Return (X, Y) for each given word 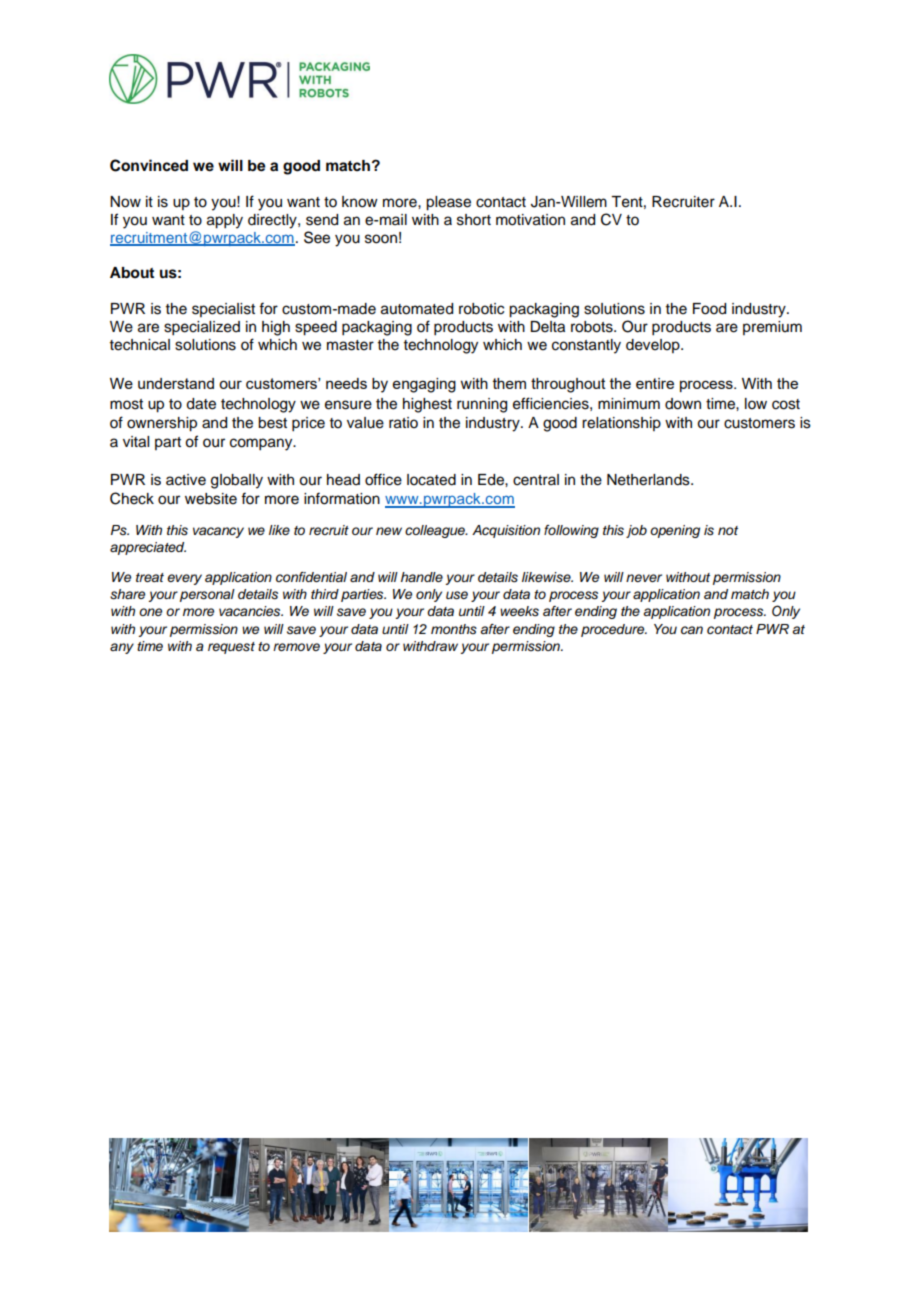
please (448, 203)
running (482, 405)
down (683, 404)
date (201, 404)
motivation (530, 220)
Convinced (149, 165)
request (231, 648)
